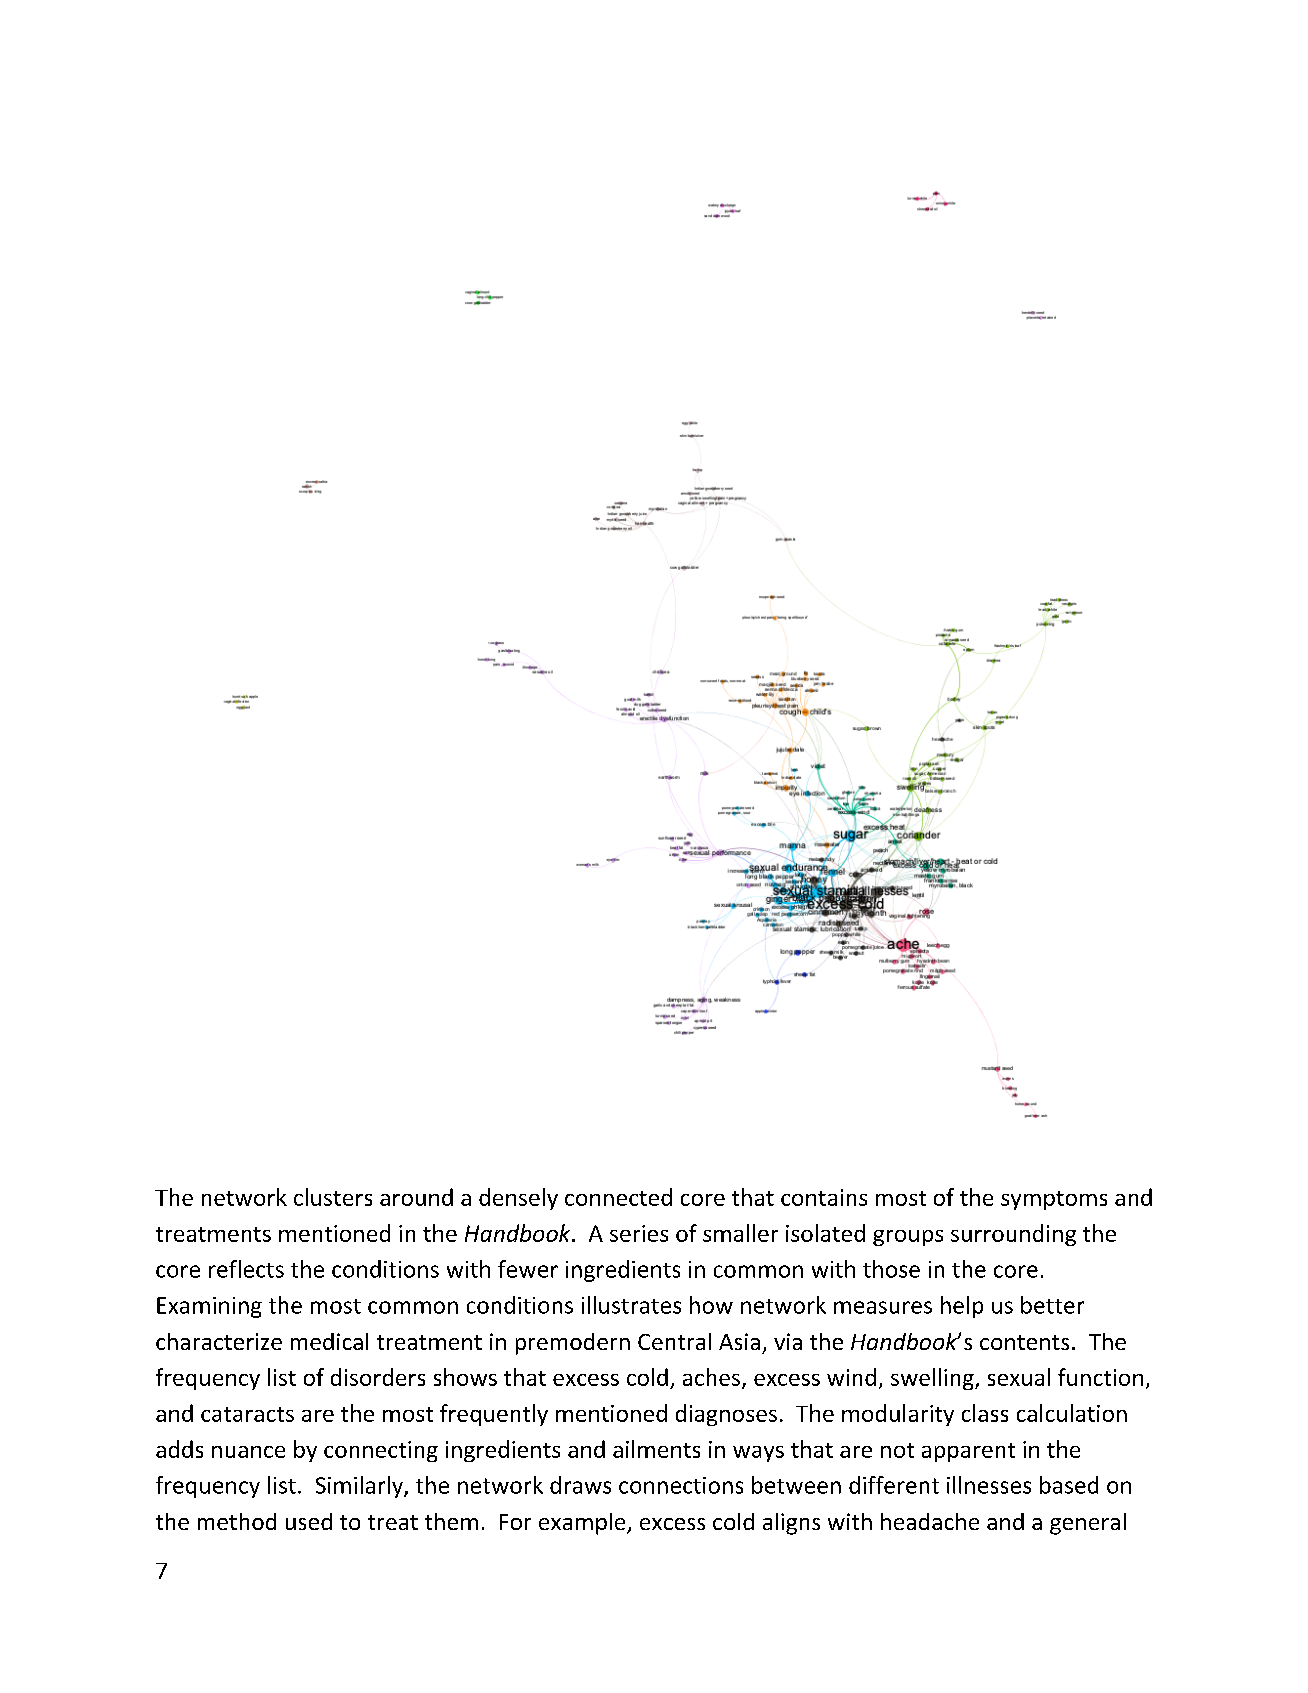 The height and width of the document is (1693, 1308). I want to click on used, so click(309, 1521).
